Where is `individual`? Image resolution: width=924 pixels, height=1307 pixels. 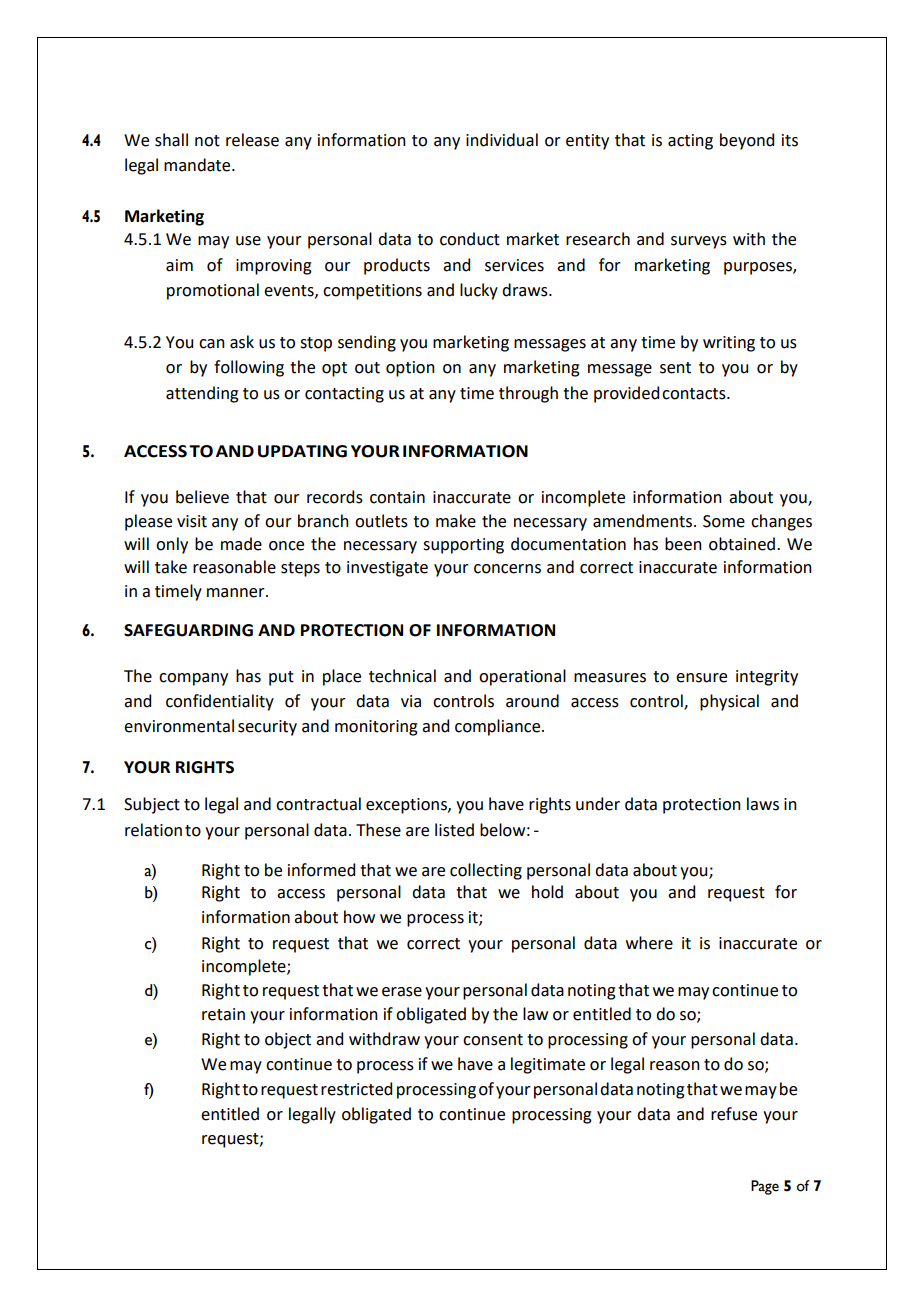
individual is located at coordinates (502, 140).
